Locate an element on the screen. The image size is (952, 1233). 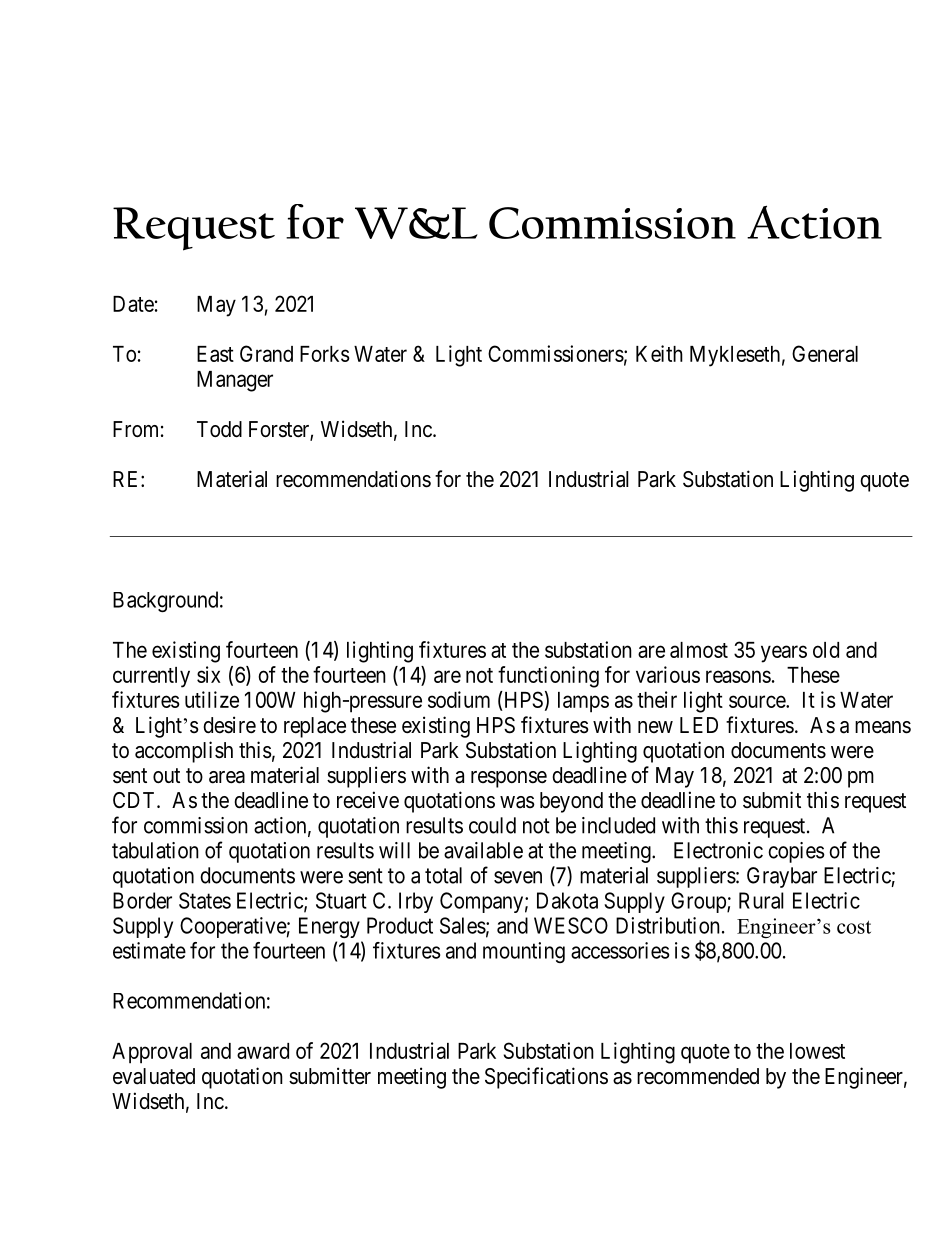
Keith is located at coordinates (659, 353).
